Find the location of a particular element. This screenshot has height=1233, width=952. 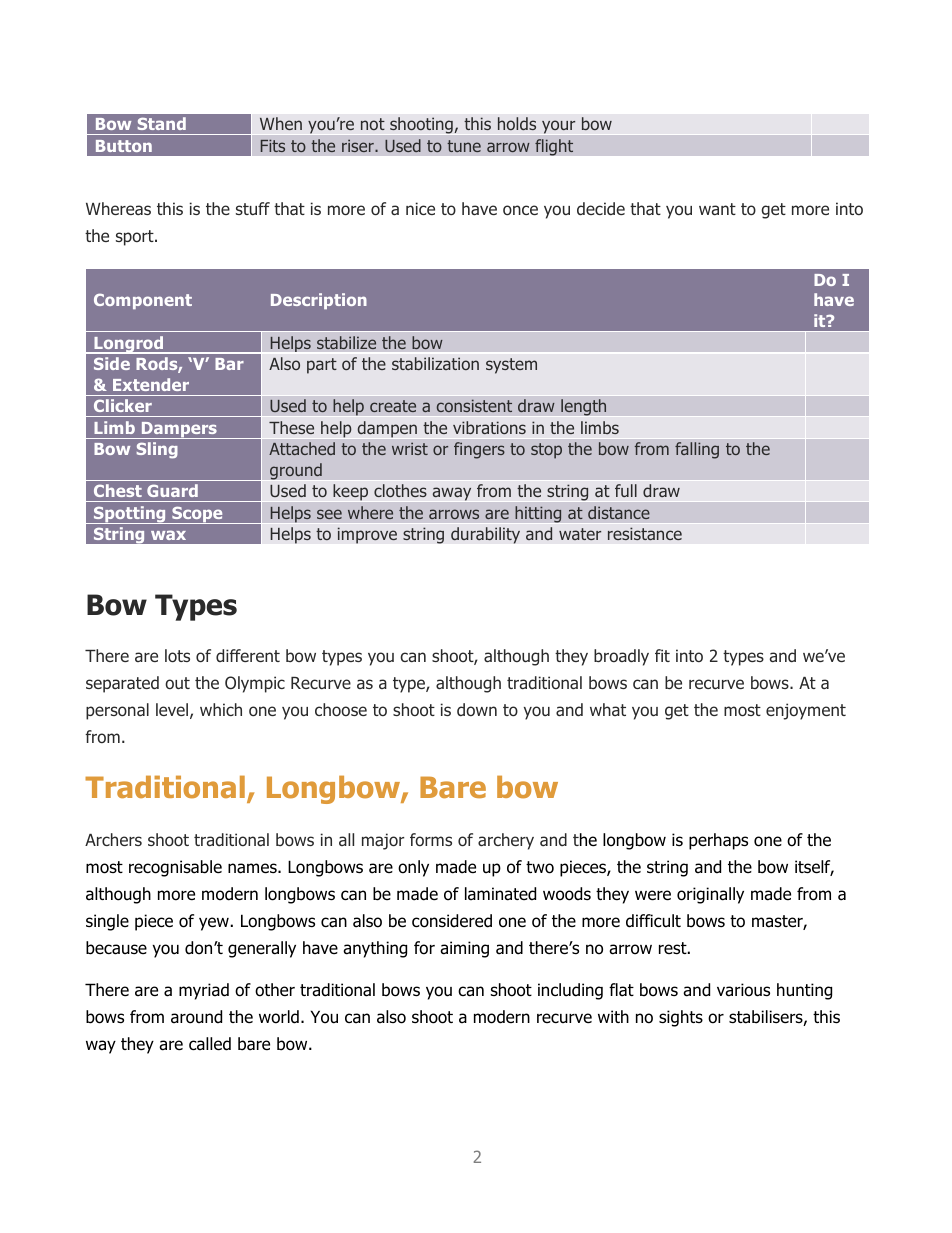

around is located at coordinates (196, 1017).
